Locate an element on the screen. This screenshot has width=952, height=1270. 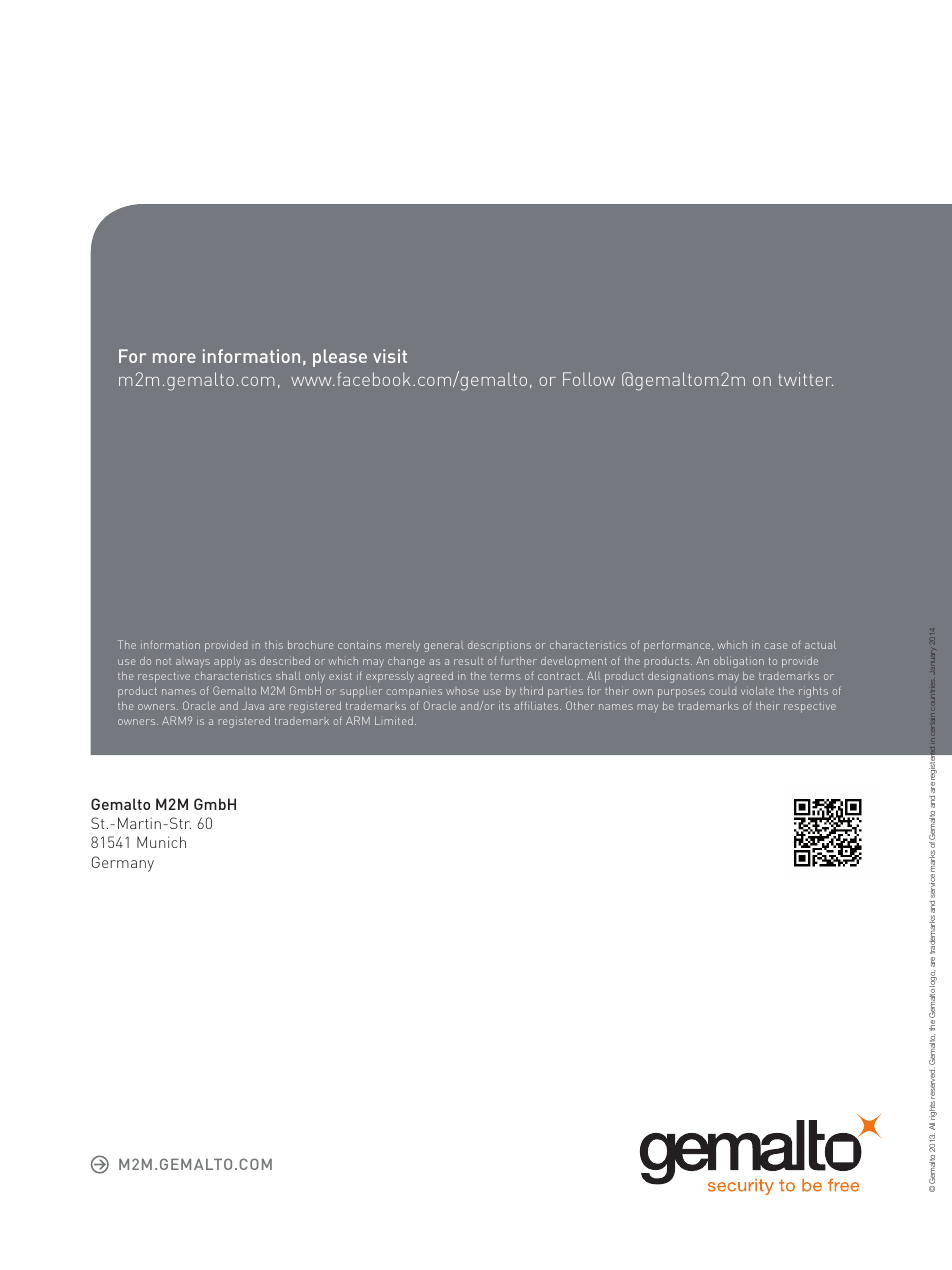
case is located at coordinates (776, 646).
